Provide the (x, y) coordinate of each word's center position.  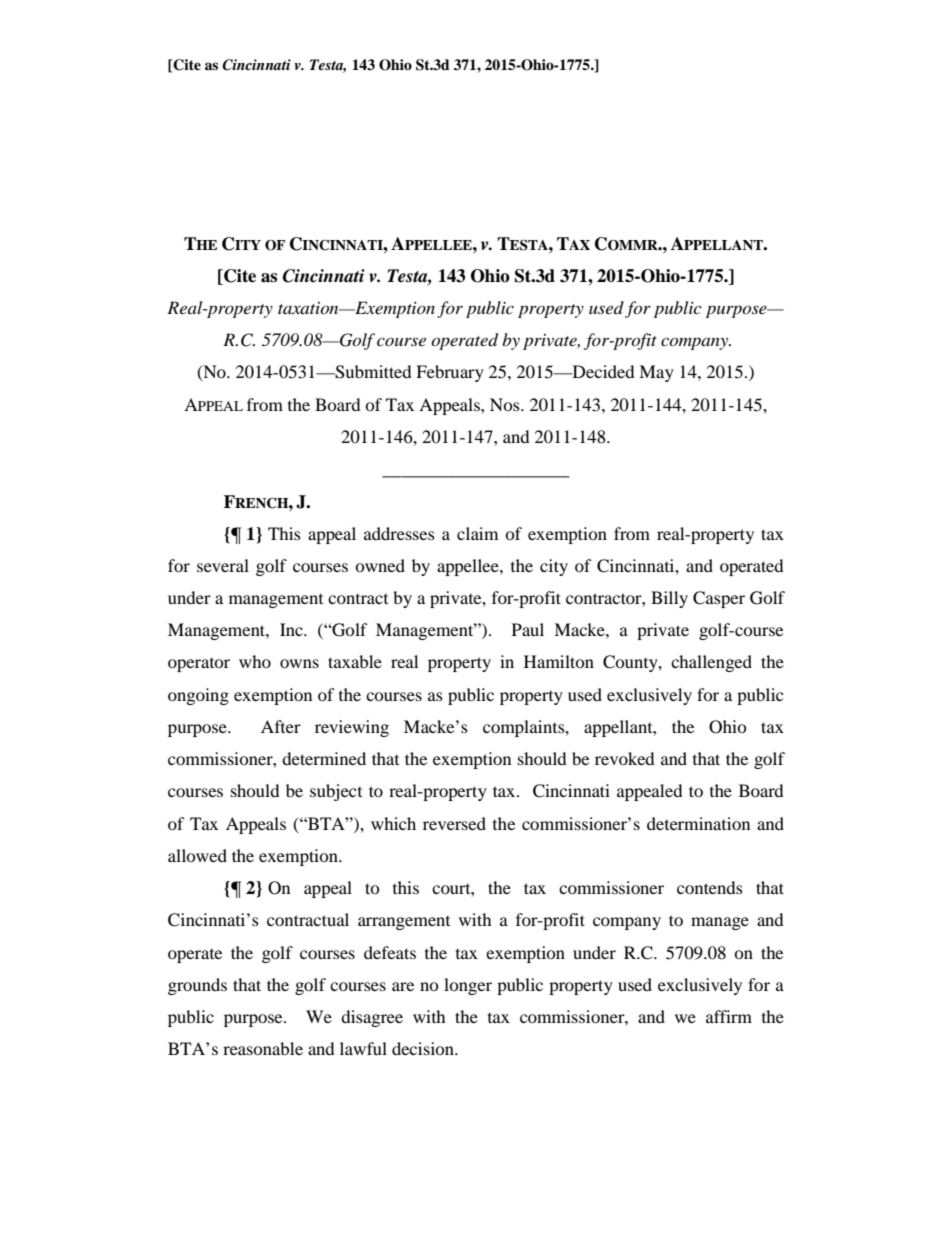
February (450, 373)
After (281, 726)
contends (710, 887)
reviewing (352, 728)
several (223, 565)
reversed (454, 823)
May (656, 373)
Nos (506, 404)
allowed (197, 855)
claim (477, 533)
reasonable (263, 1048)
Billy (669, 599)
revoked (625, 758)
